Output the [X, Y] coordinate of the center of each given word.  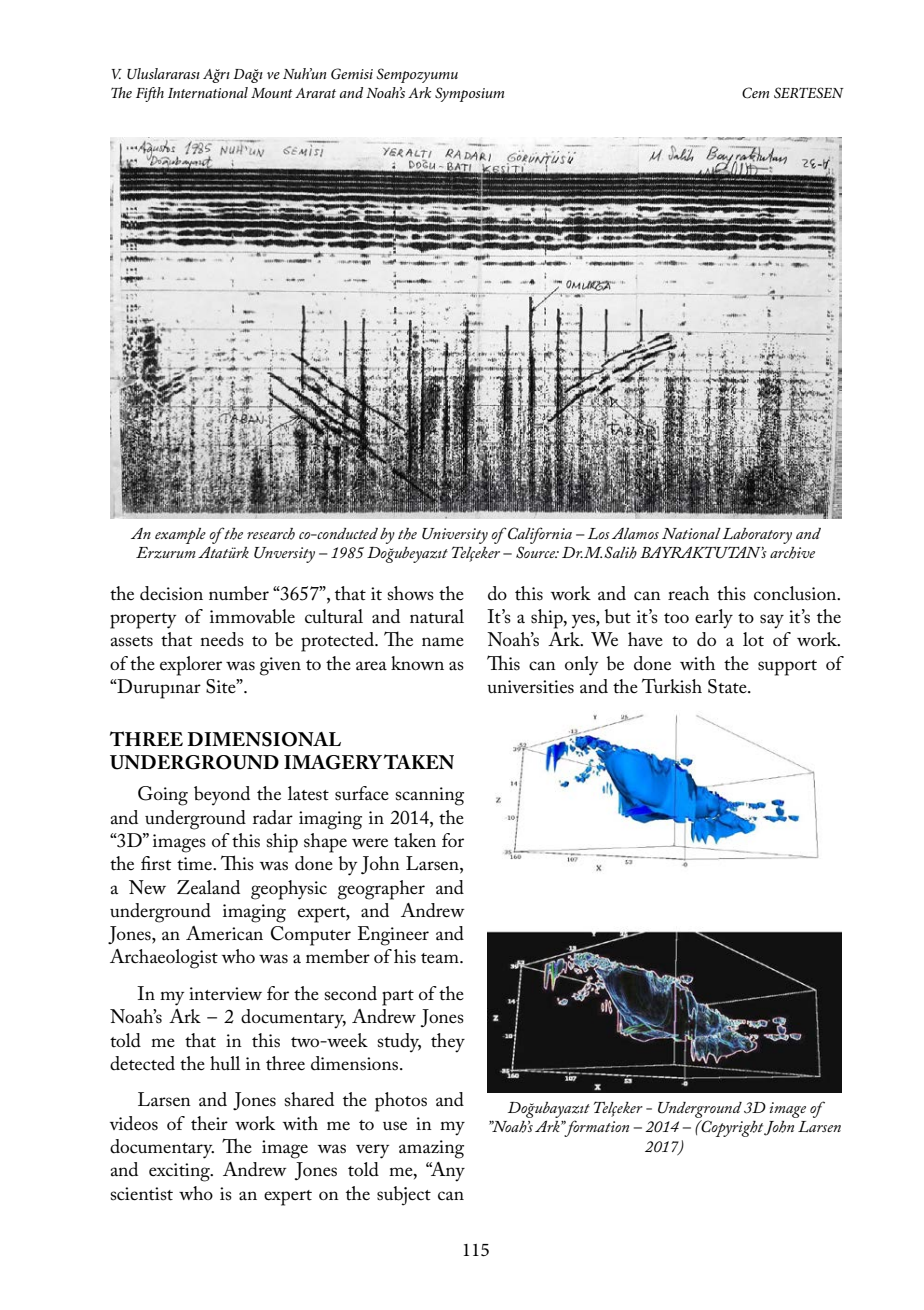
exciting [180, 1172]
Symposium [469, 94]
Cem [755, 93]
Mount [272, 93]
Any [447, 1172]
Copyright [731, 1128]
